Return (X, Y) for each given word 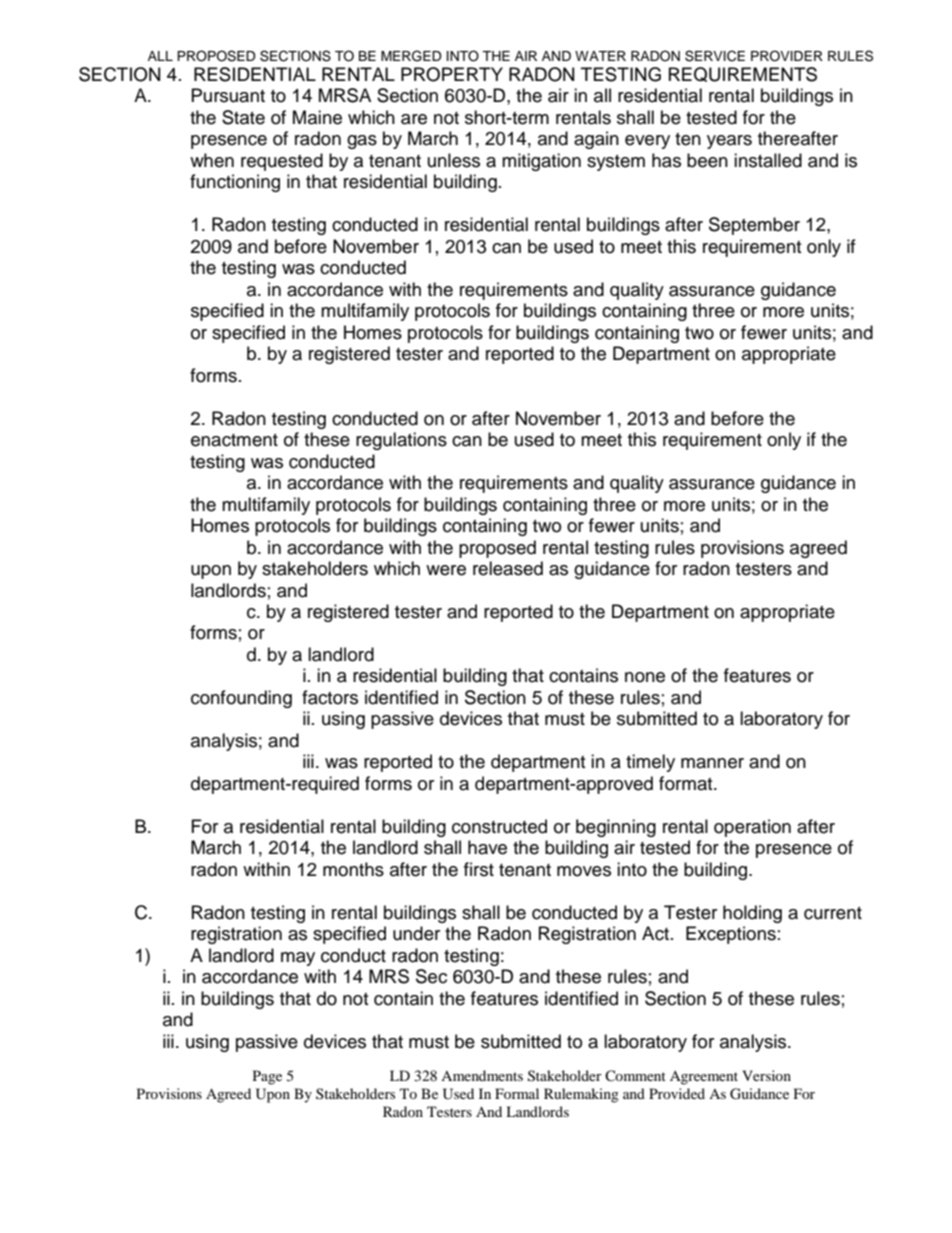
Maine (317, 117)
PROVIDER (787, 56)
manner (712, 763)
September (754, 226)
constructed (499, 826)
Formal (517, 1093)
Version (766, 1075)
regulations (401, 441)
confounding (241, 699)
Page (267, 1077)
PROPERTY (452, 74)
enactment (234, 440)
